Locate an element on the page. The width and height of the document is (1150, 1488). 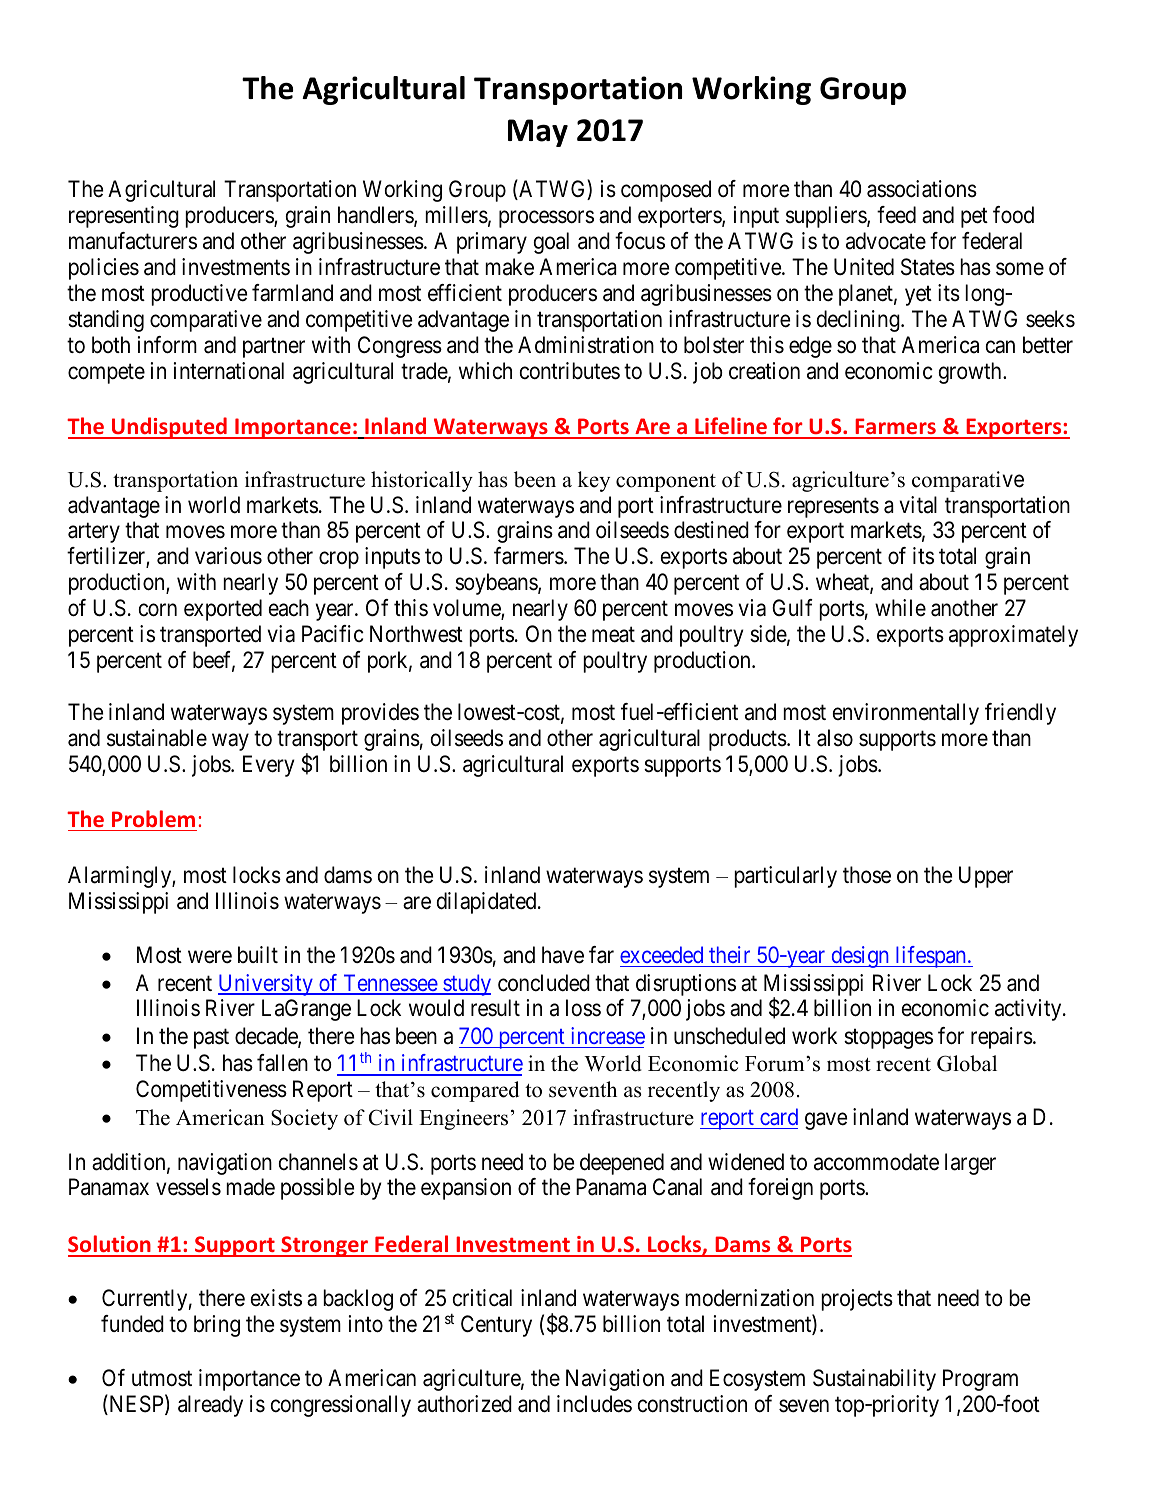
meat is located at coordinates (613, 635).
